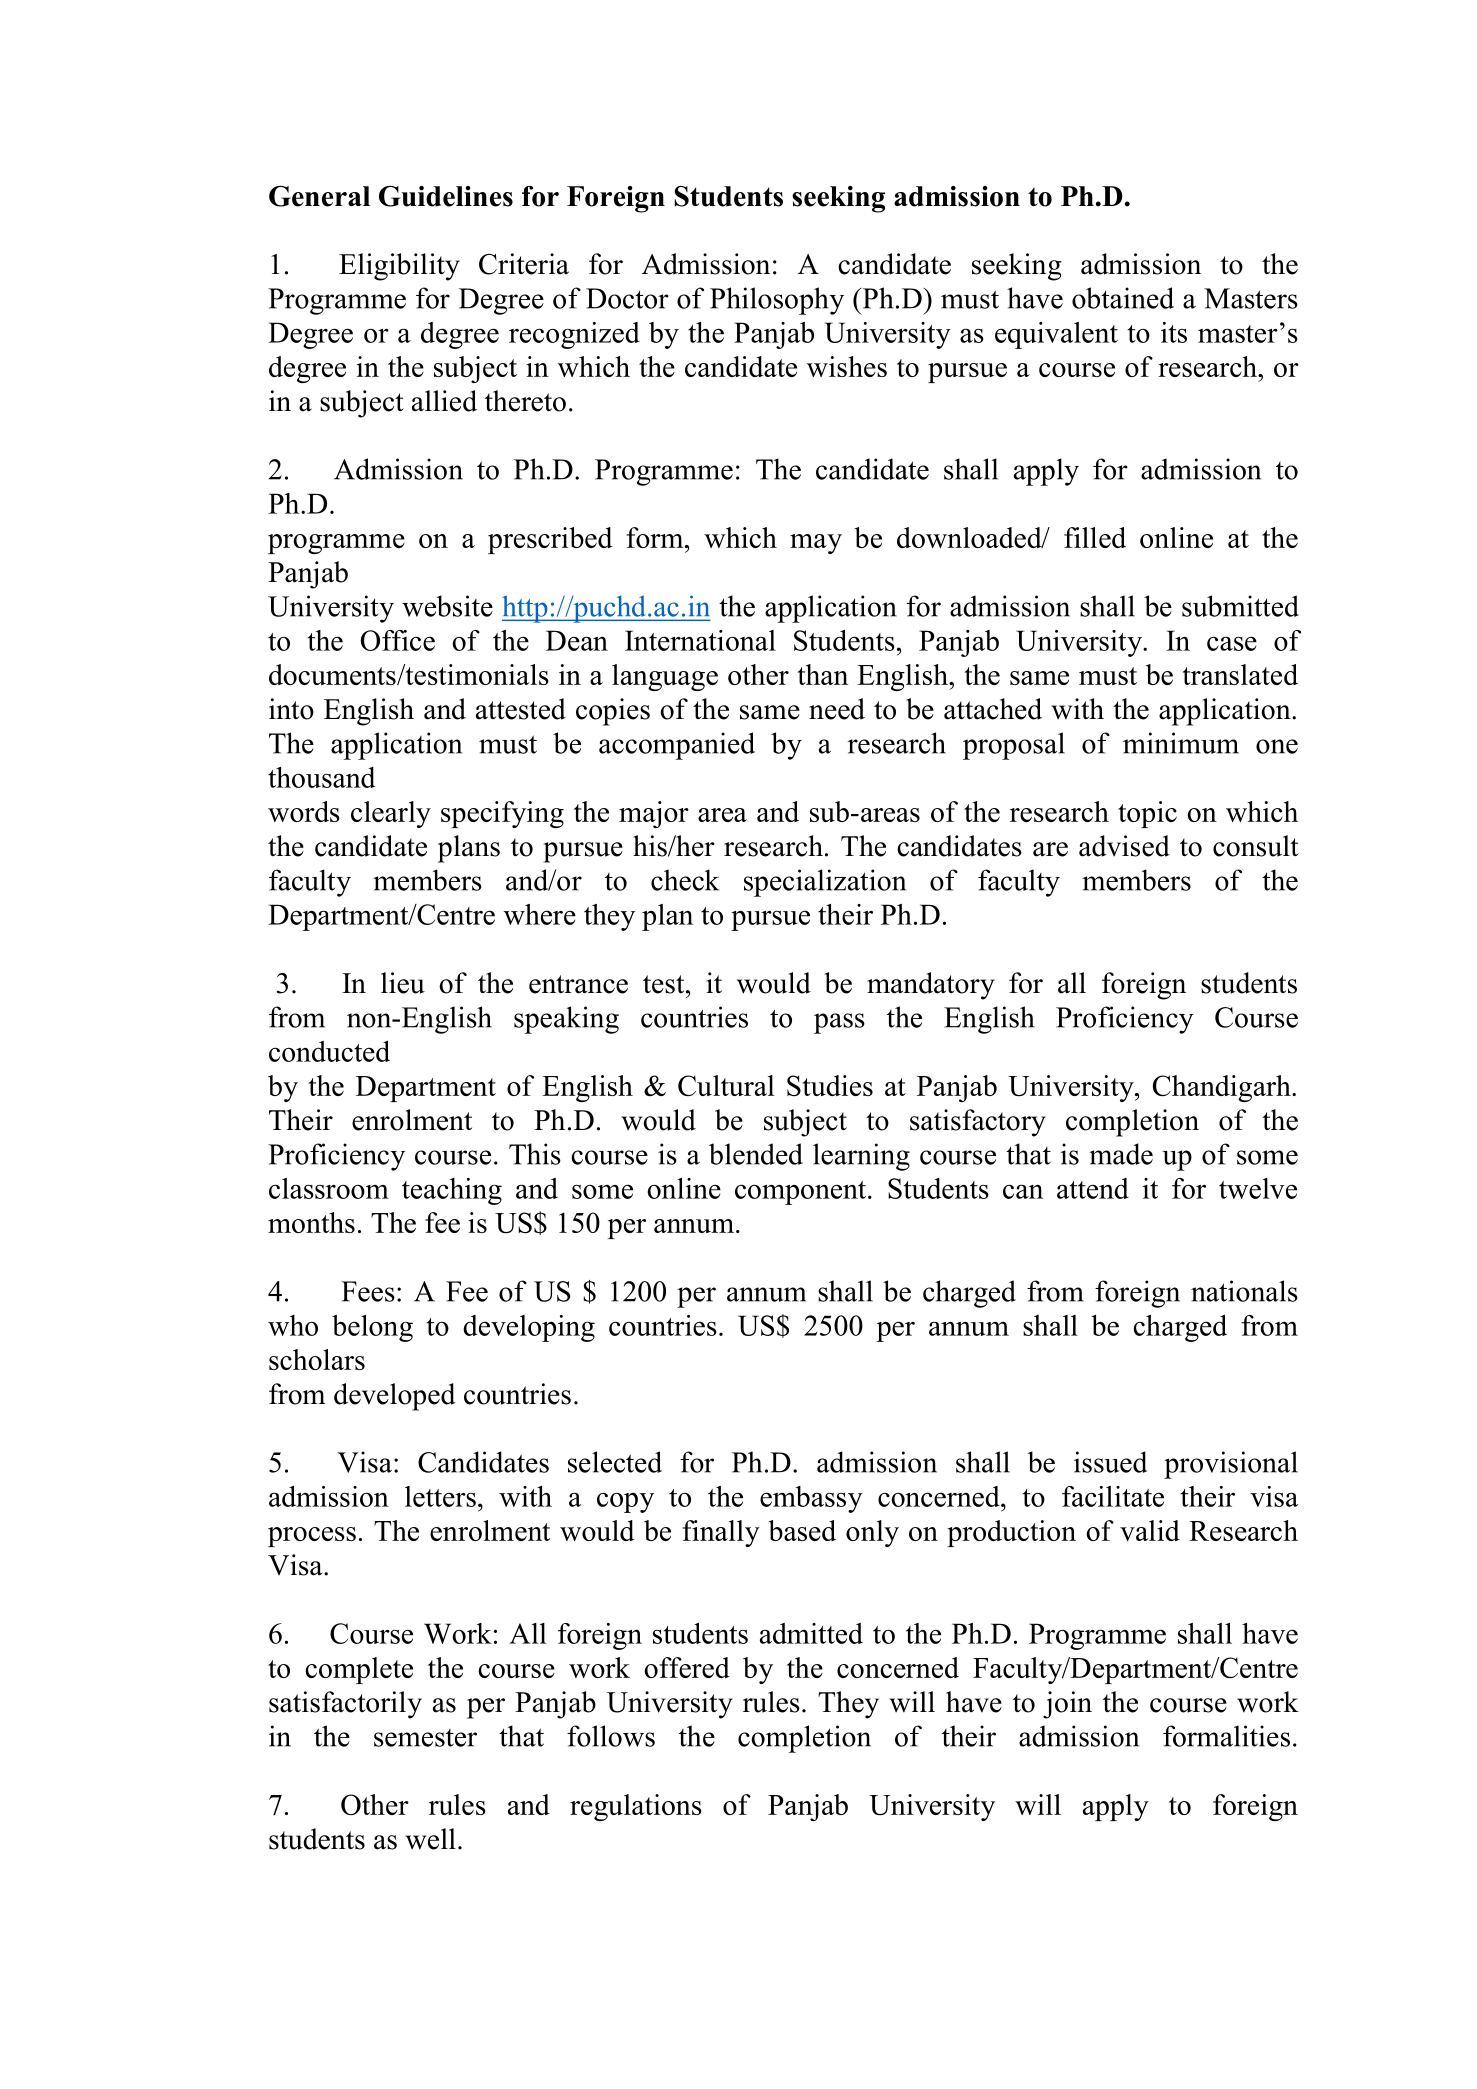 The height and width of the screenshot is (2089, 1477). I want to click on clearly, so click(391, 814).
